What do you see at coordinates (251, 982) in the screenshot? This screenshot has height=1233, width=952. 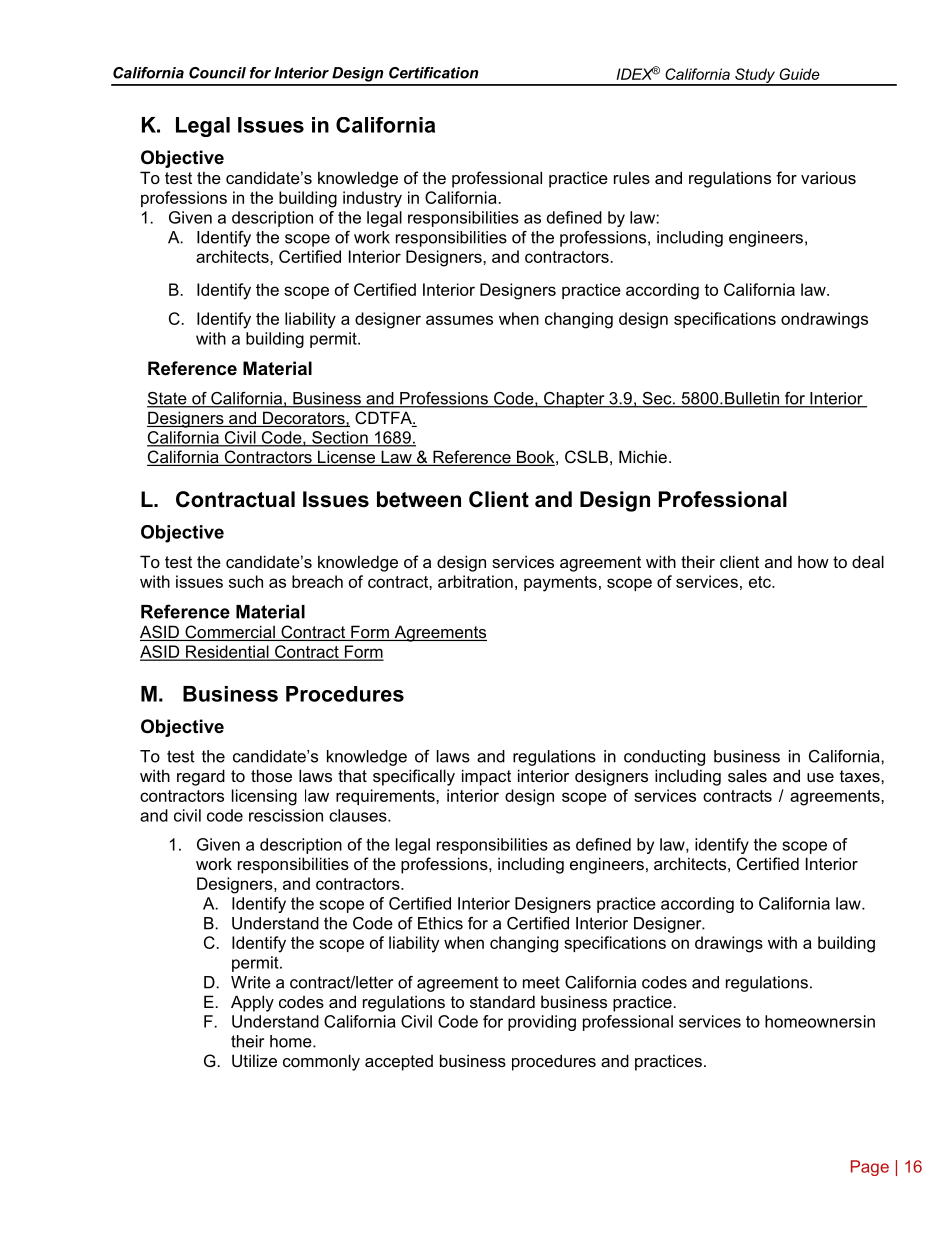 I see `Write` at bounding box center [251, 982].
